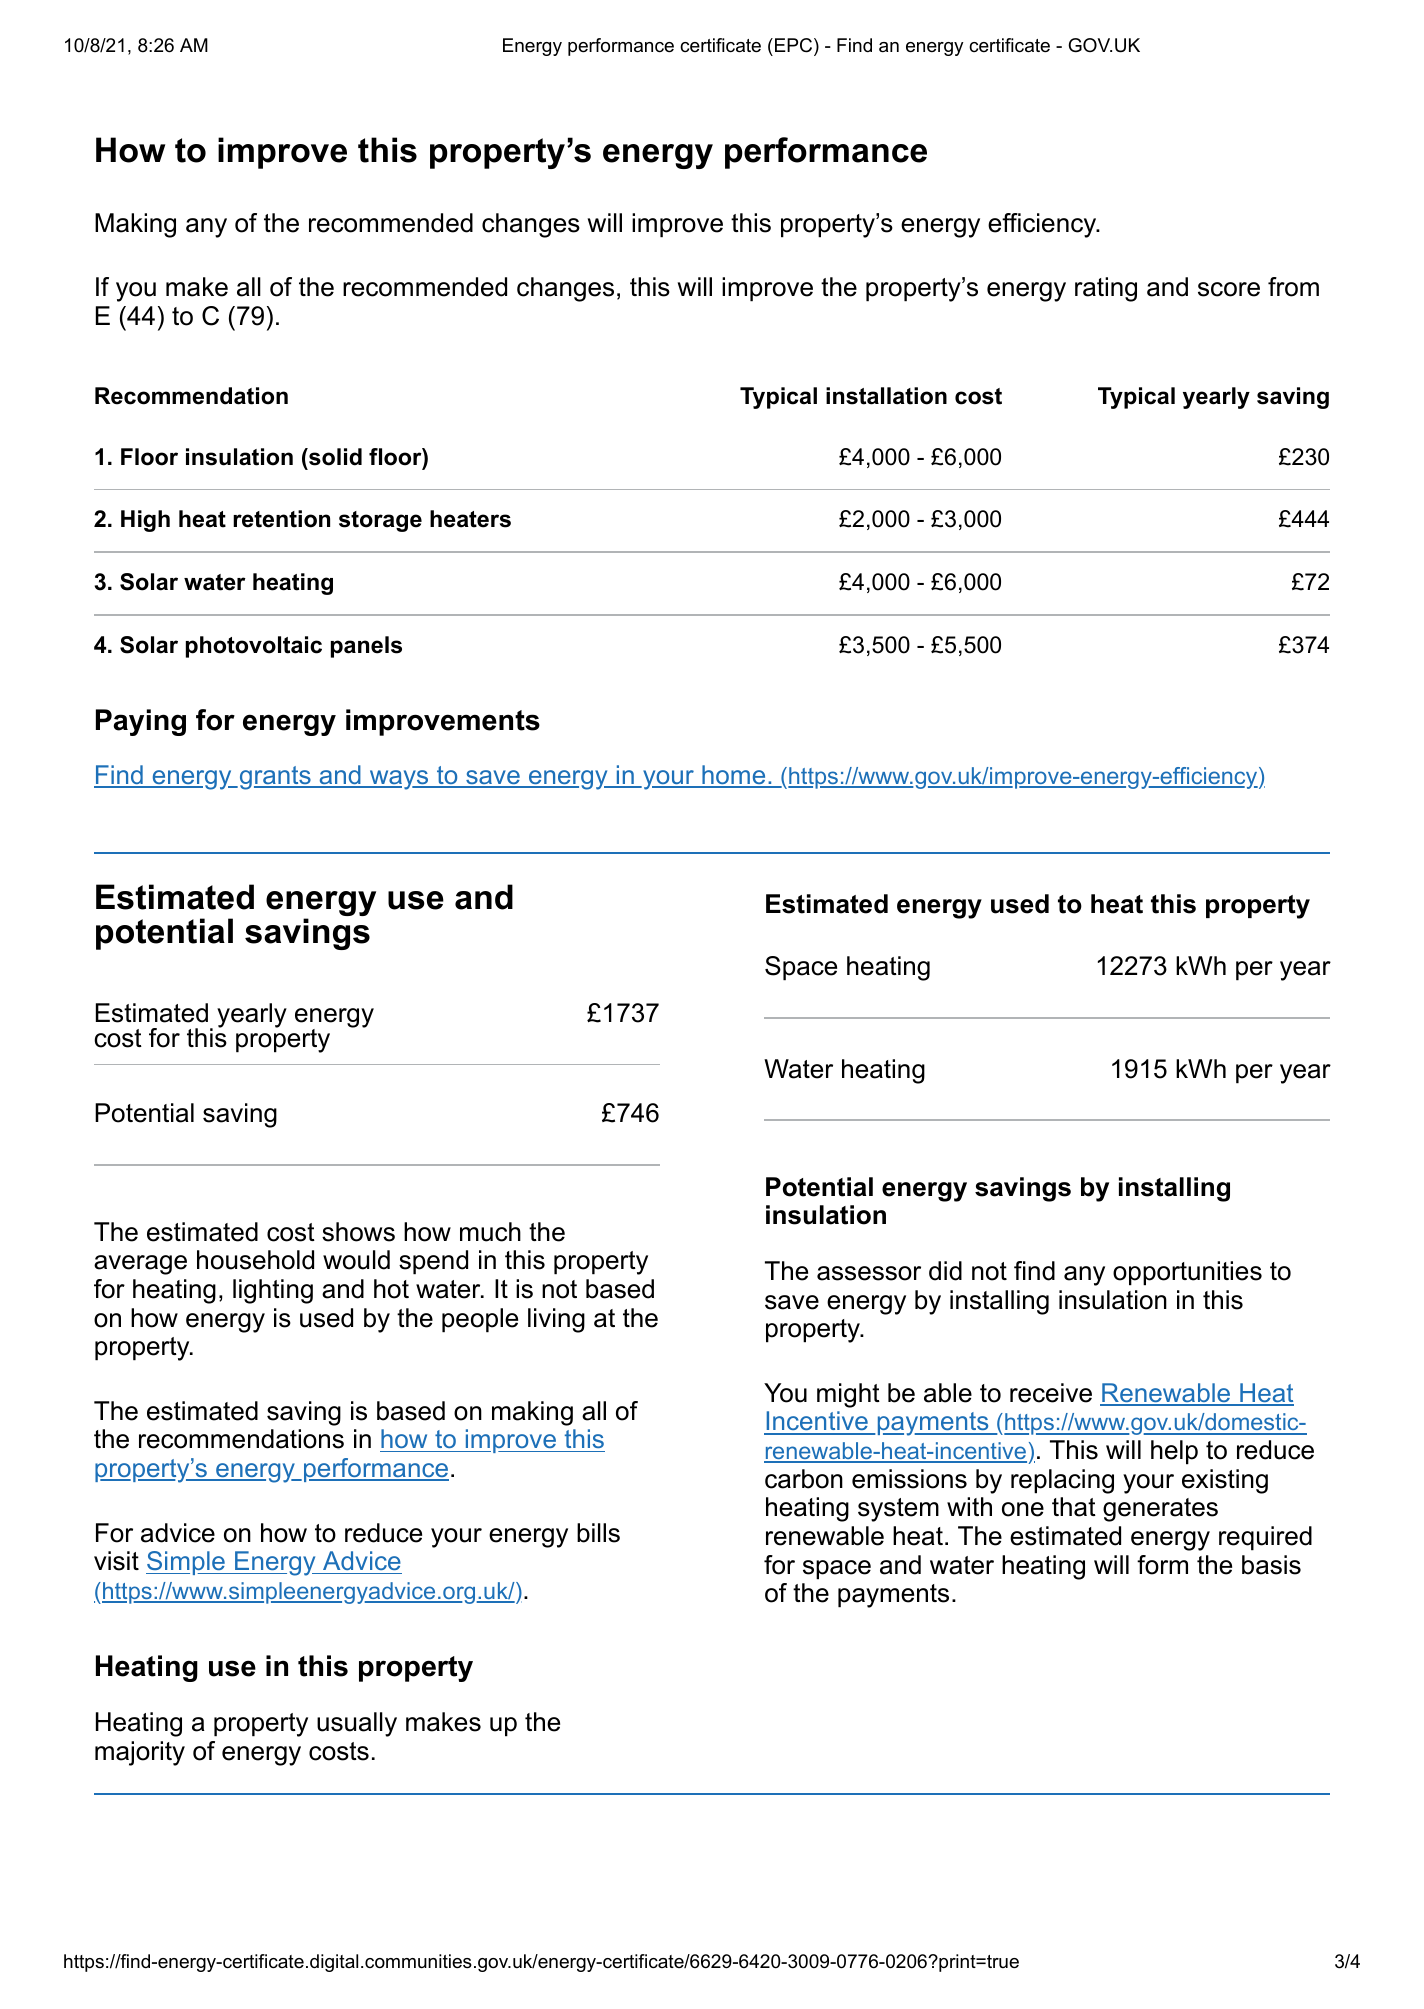 The width and height of the image is (1424, 2009). I want to click on lighting, so click(273, 1291).
